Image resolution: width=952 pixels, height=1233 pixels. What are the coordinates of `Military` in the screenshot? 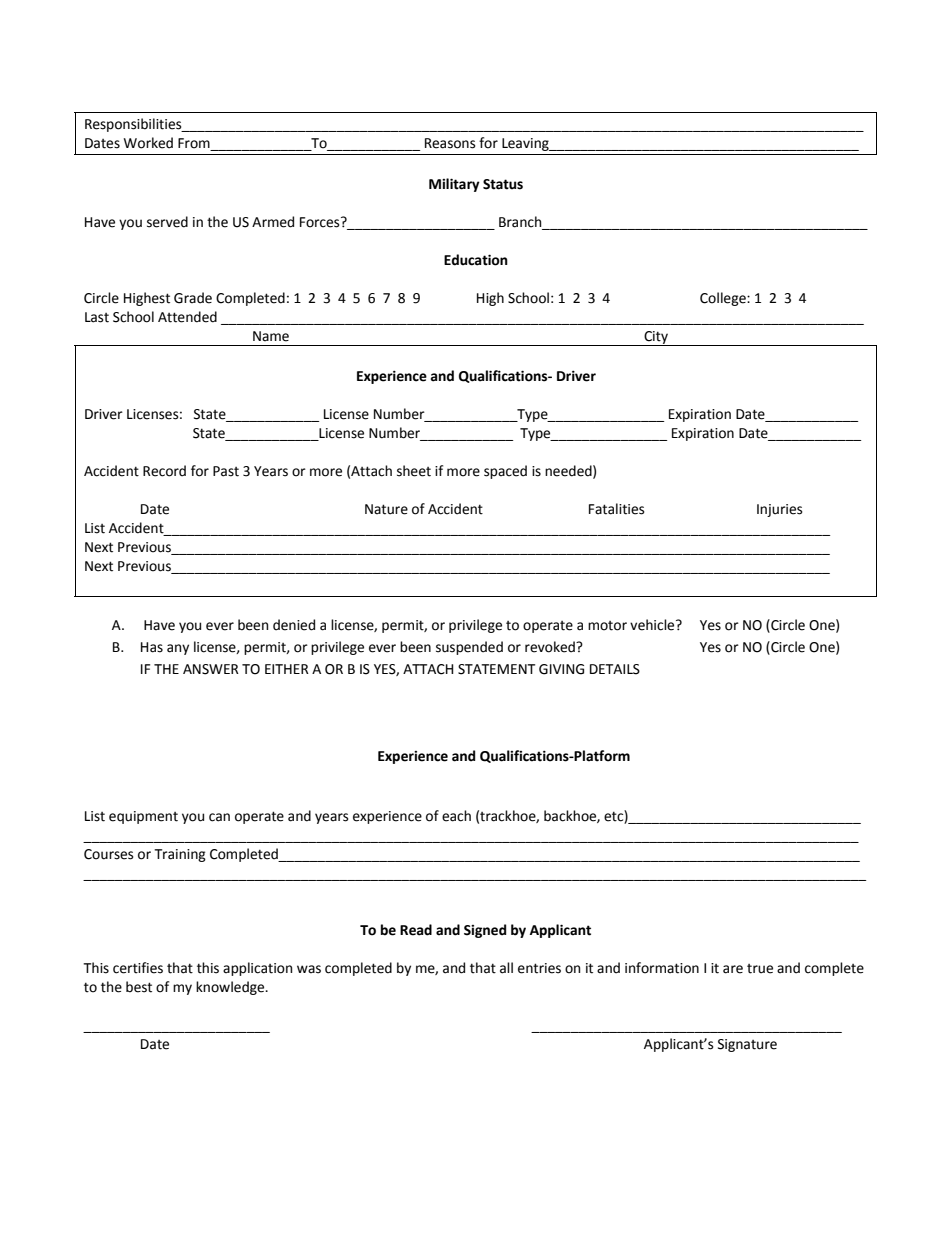 It's located at (454, 185).
